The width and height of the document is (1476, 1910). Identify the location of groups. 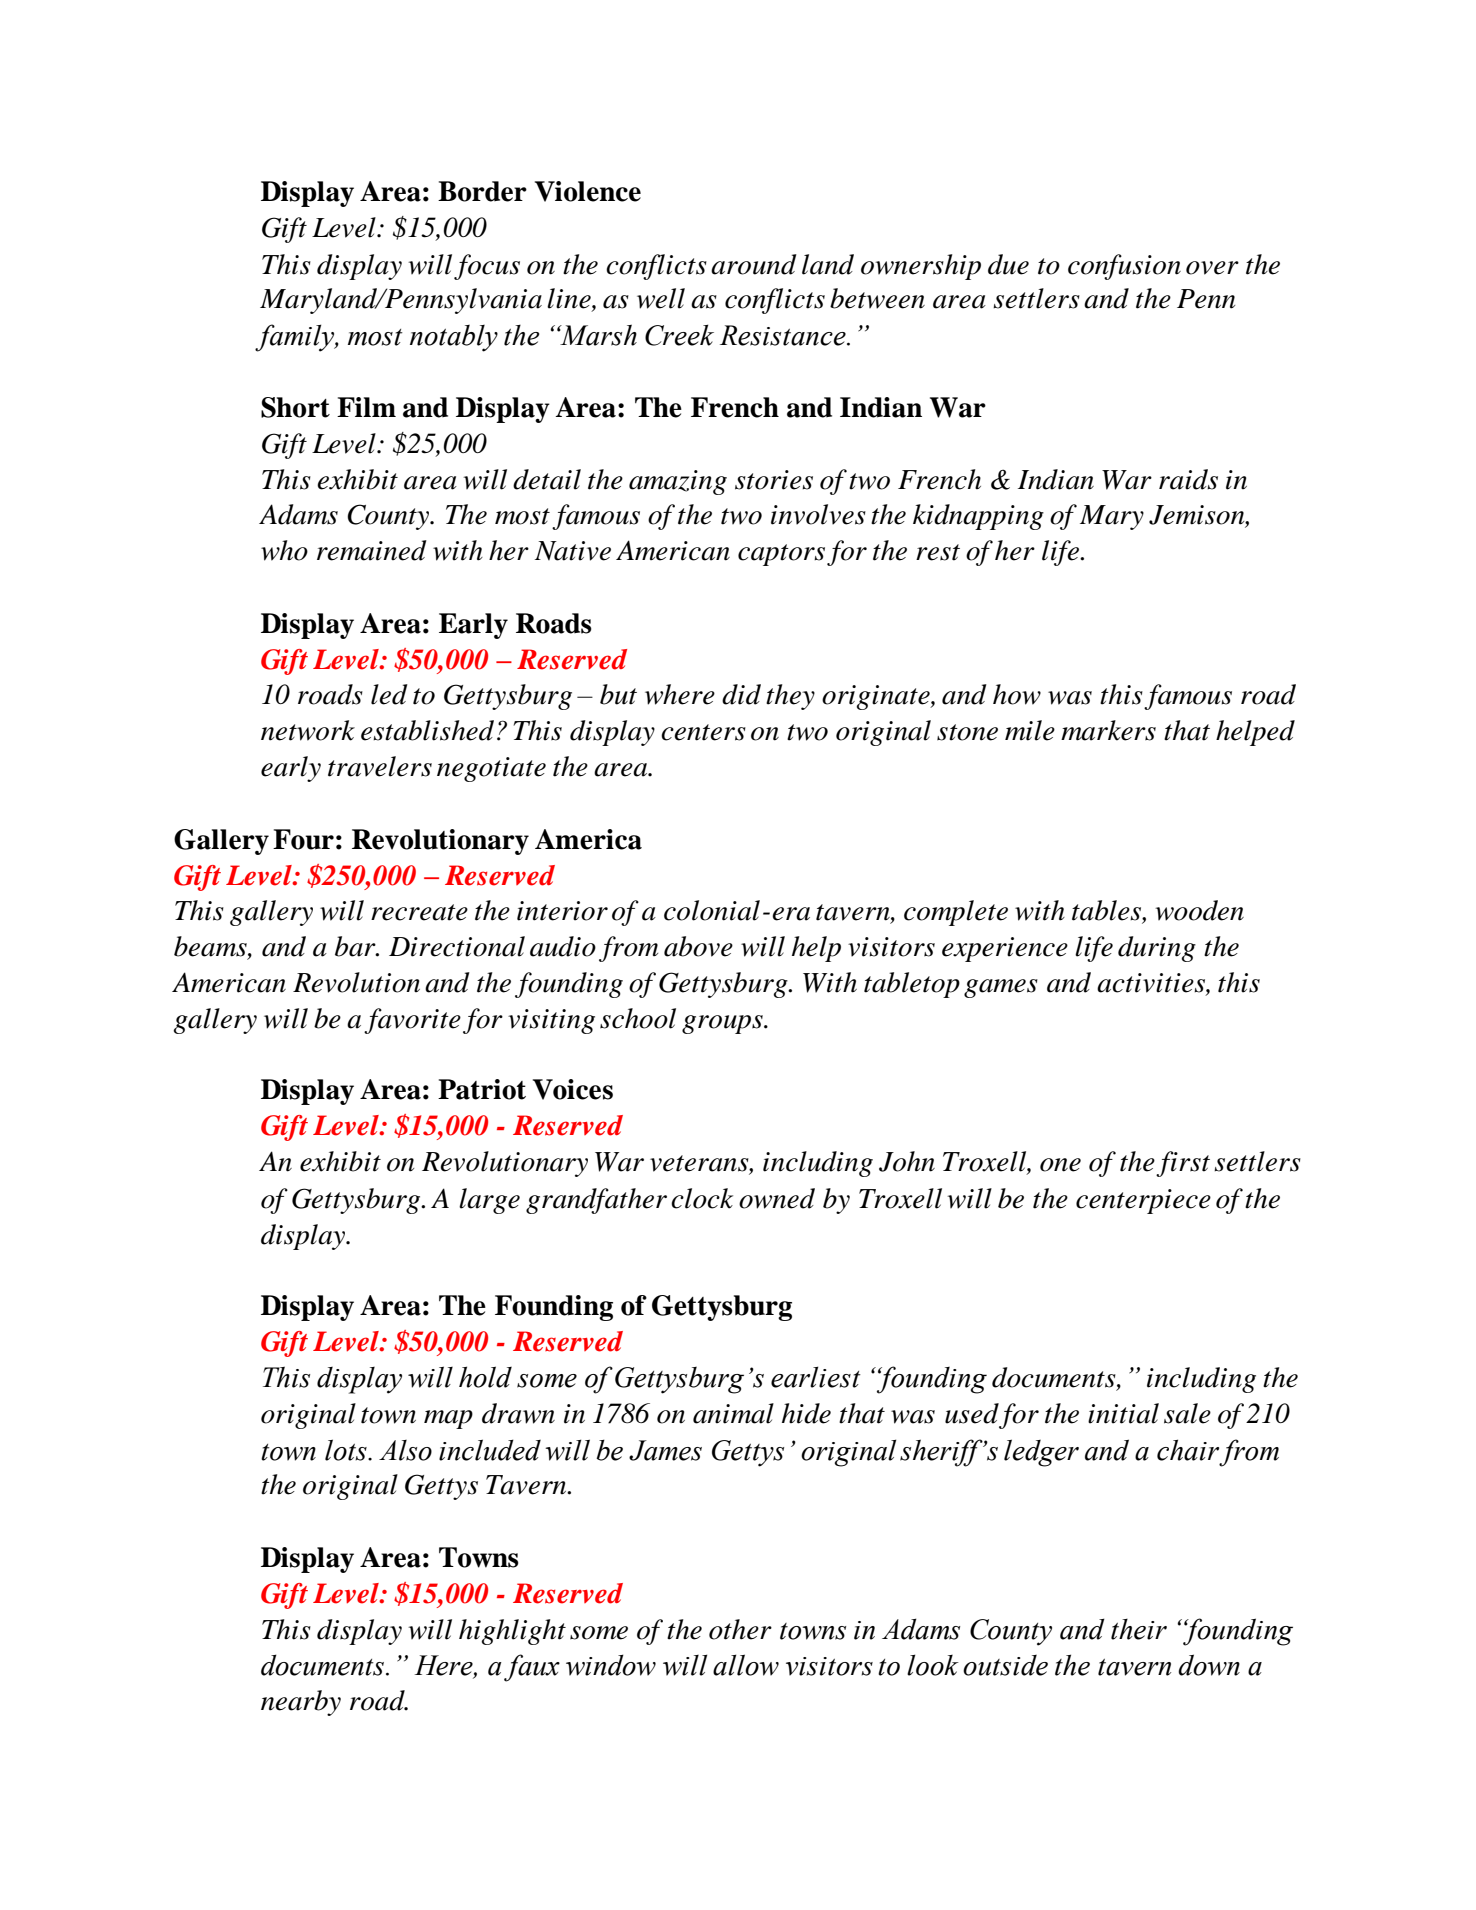
(723, 1024).
